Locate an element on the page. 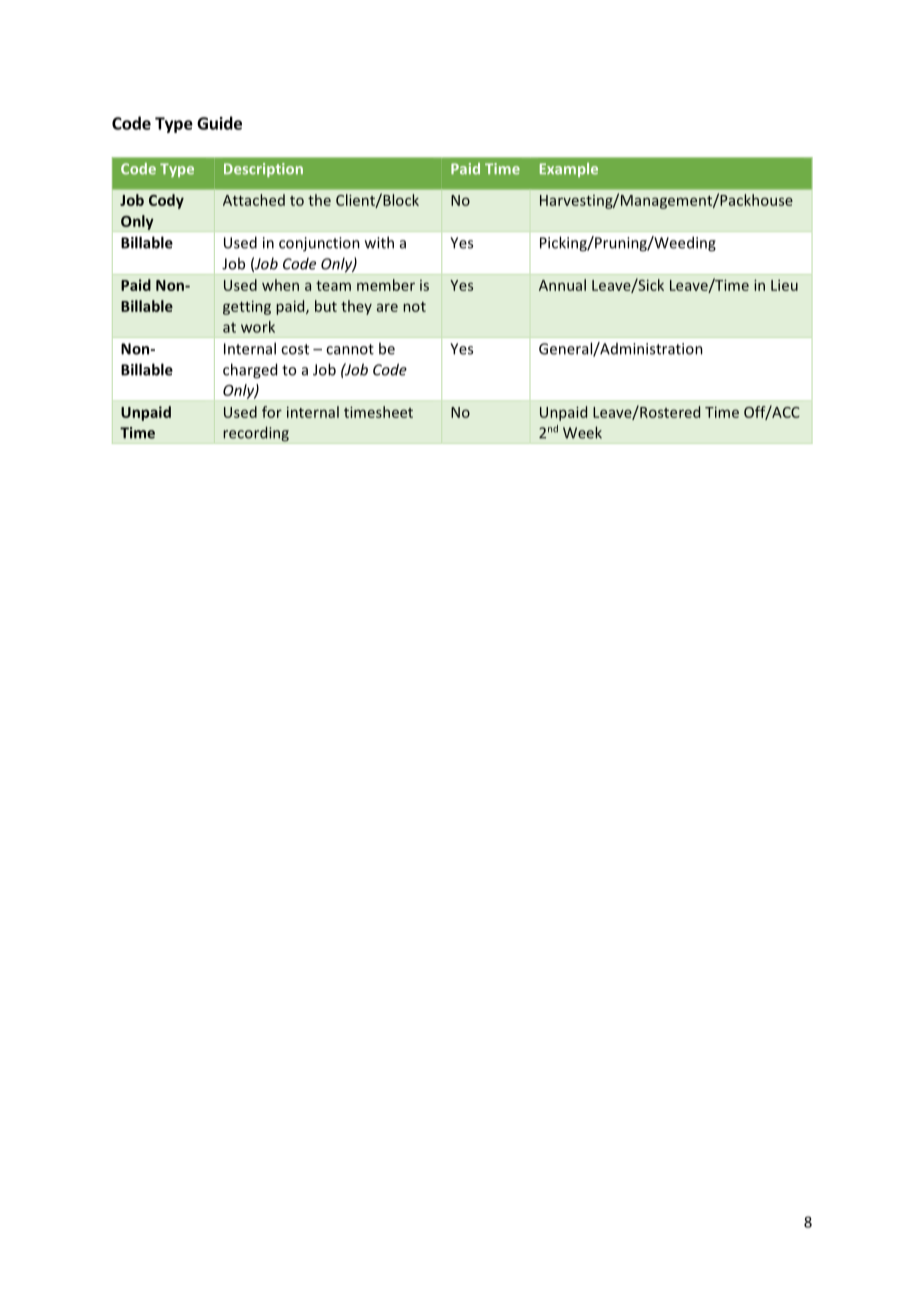  Week is located at coordinates (582, 432).
